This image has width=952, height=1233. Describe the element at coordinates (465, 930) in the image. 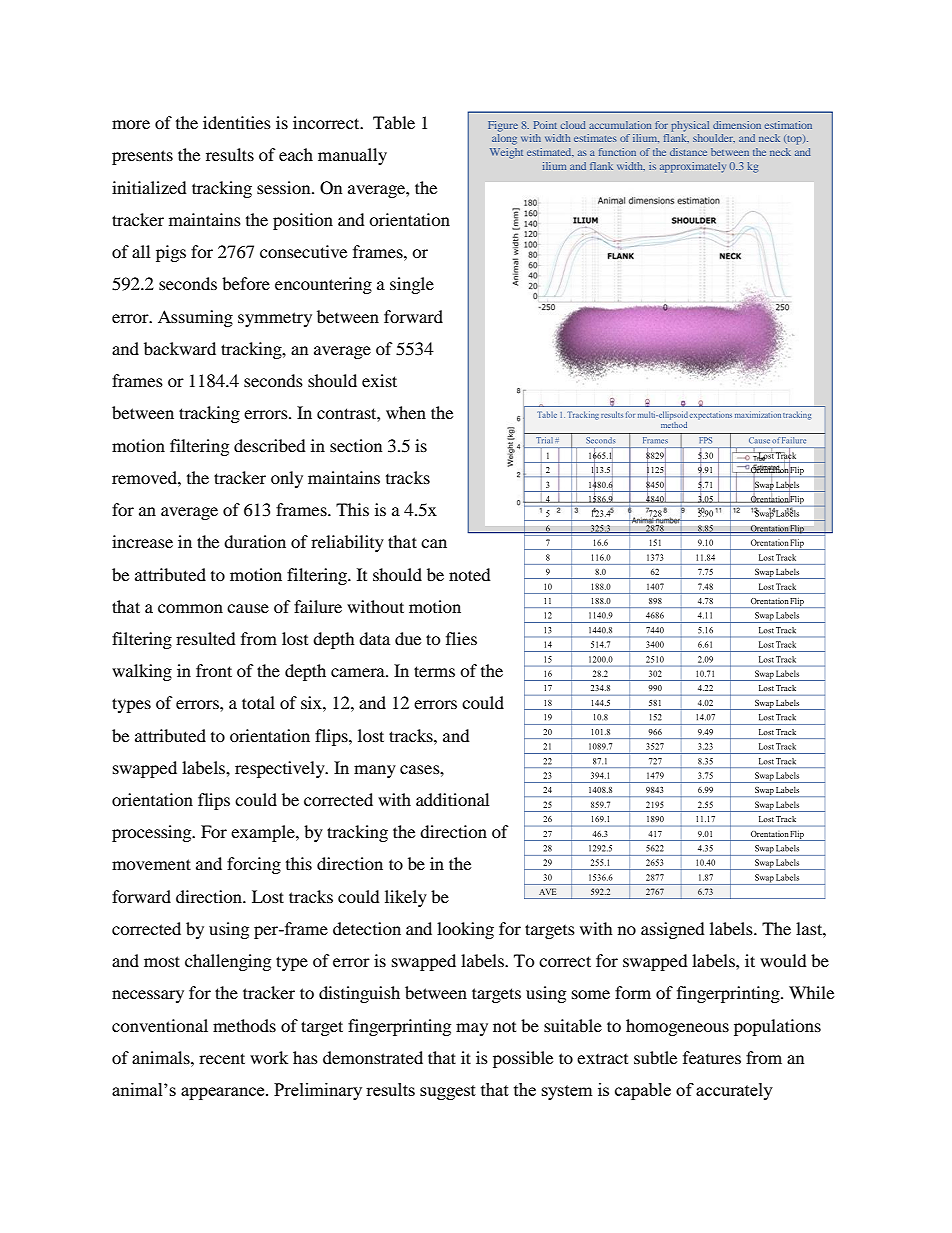

I see `looking` at that location.
